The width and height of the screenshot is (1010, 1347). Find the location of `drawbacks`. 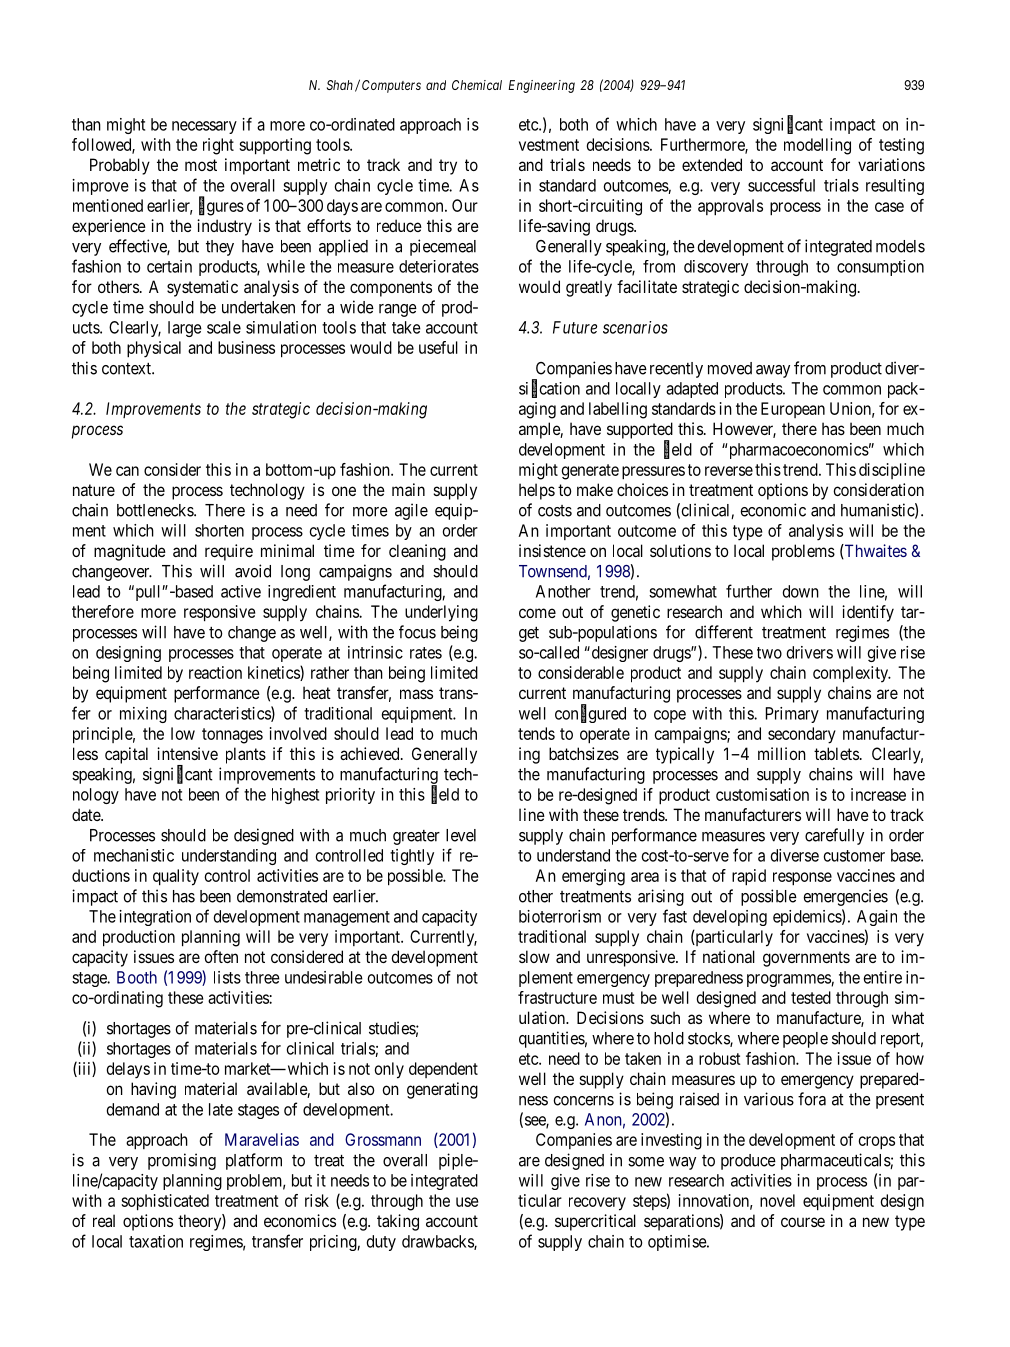

drawbacks is located at coordinates (438, 1242).
